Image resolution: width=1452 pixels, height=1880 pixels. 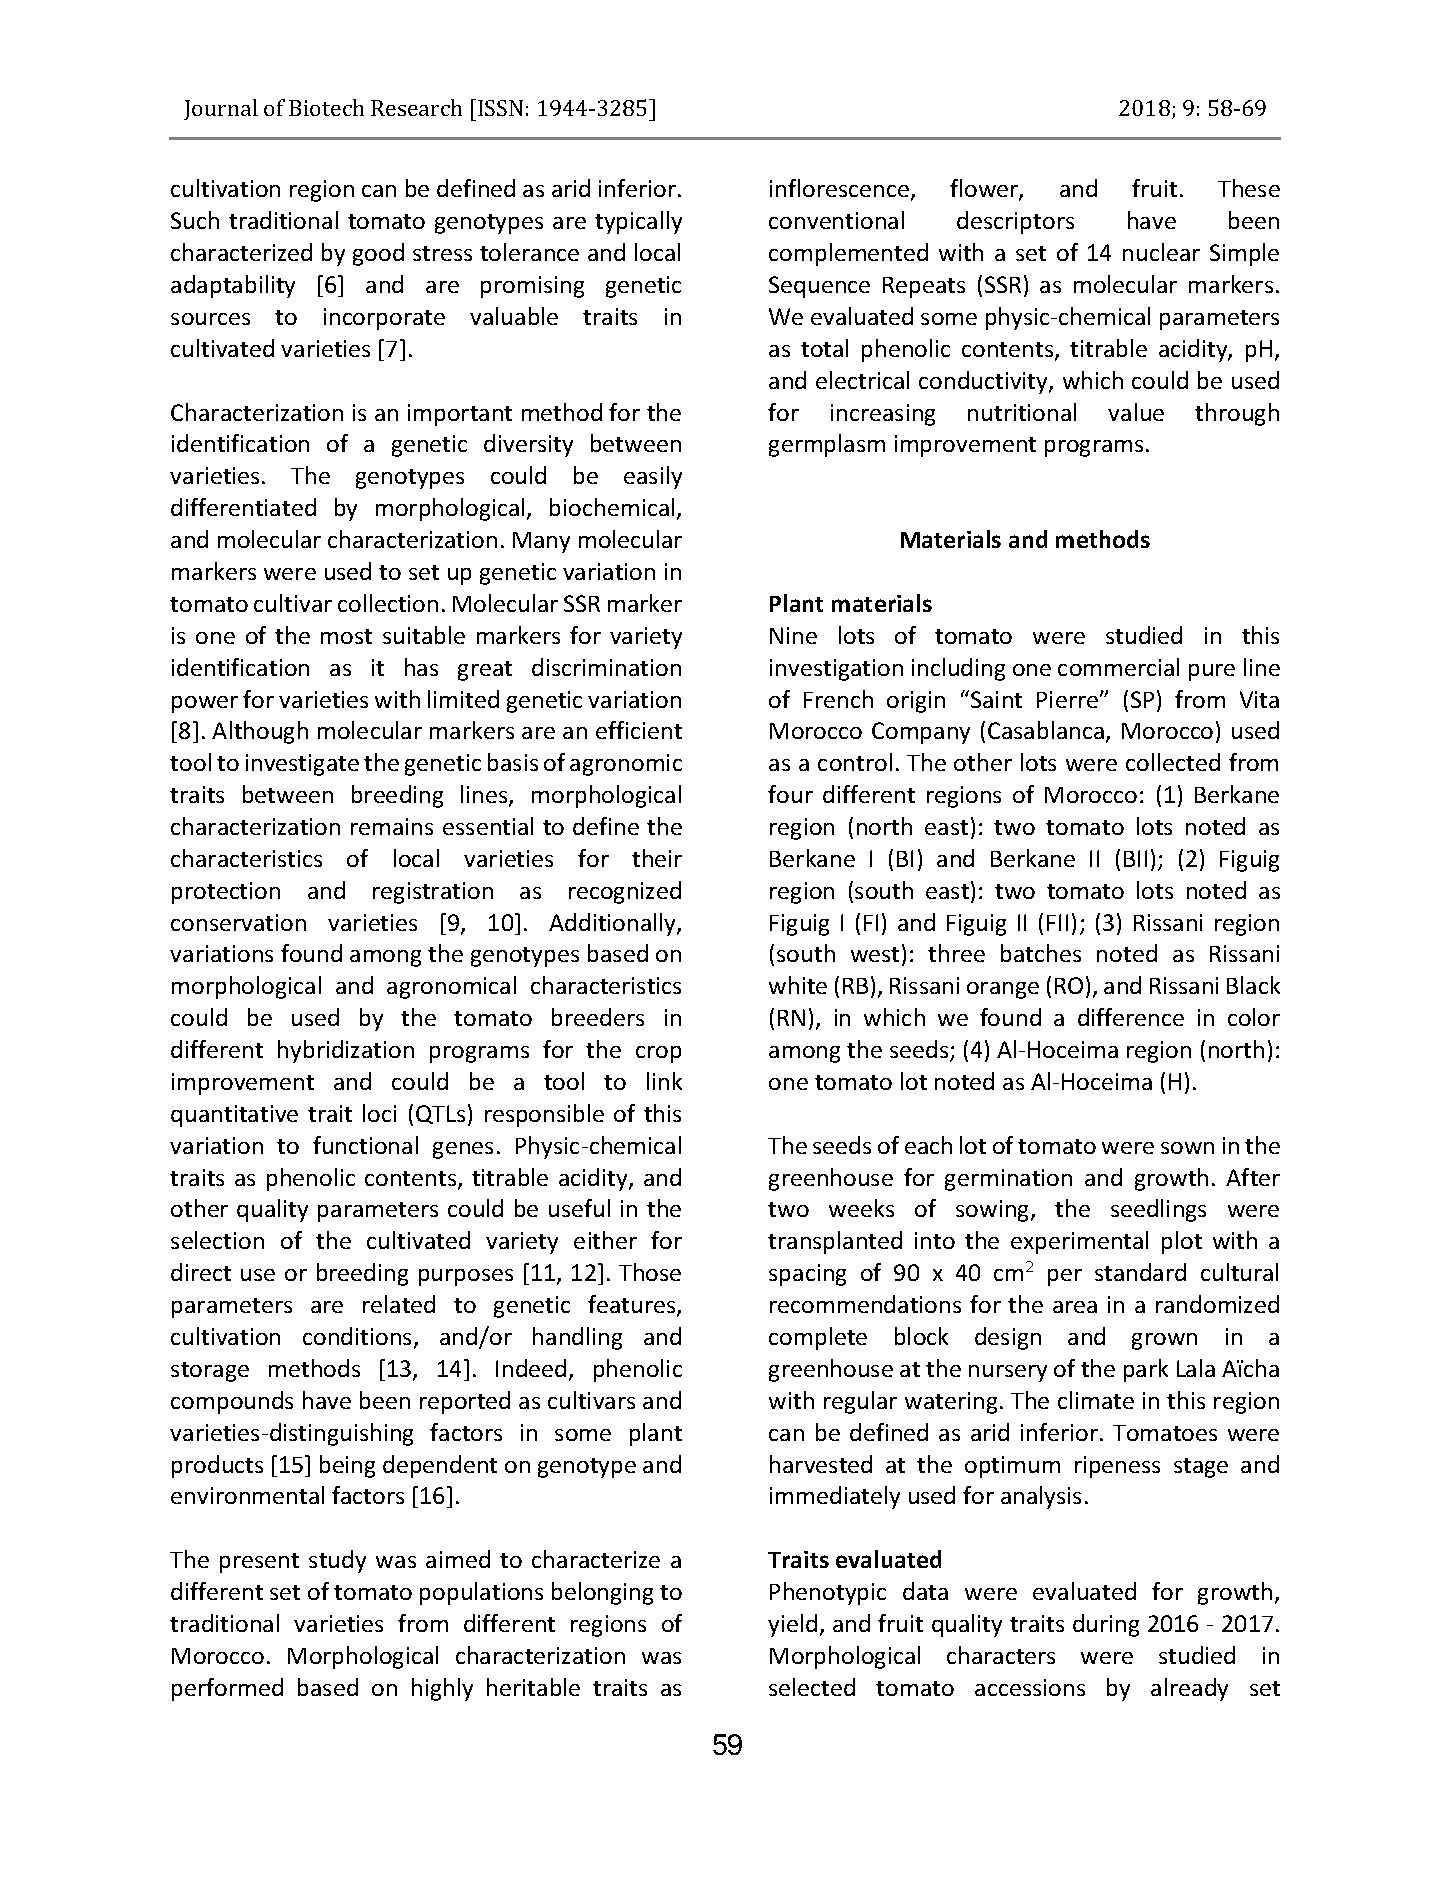 I want to click on study, so click(x=337, y=1561).
